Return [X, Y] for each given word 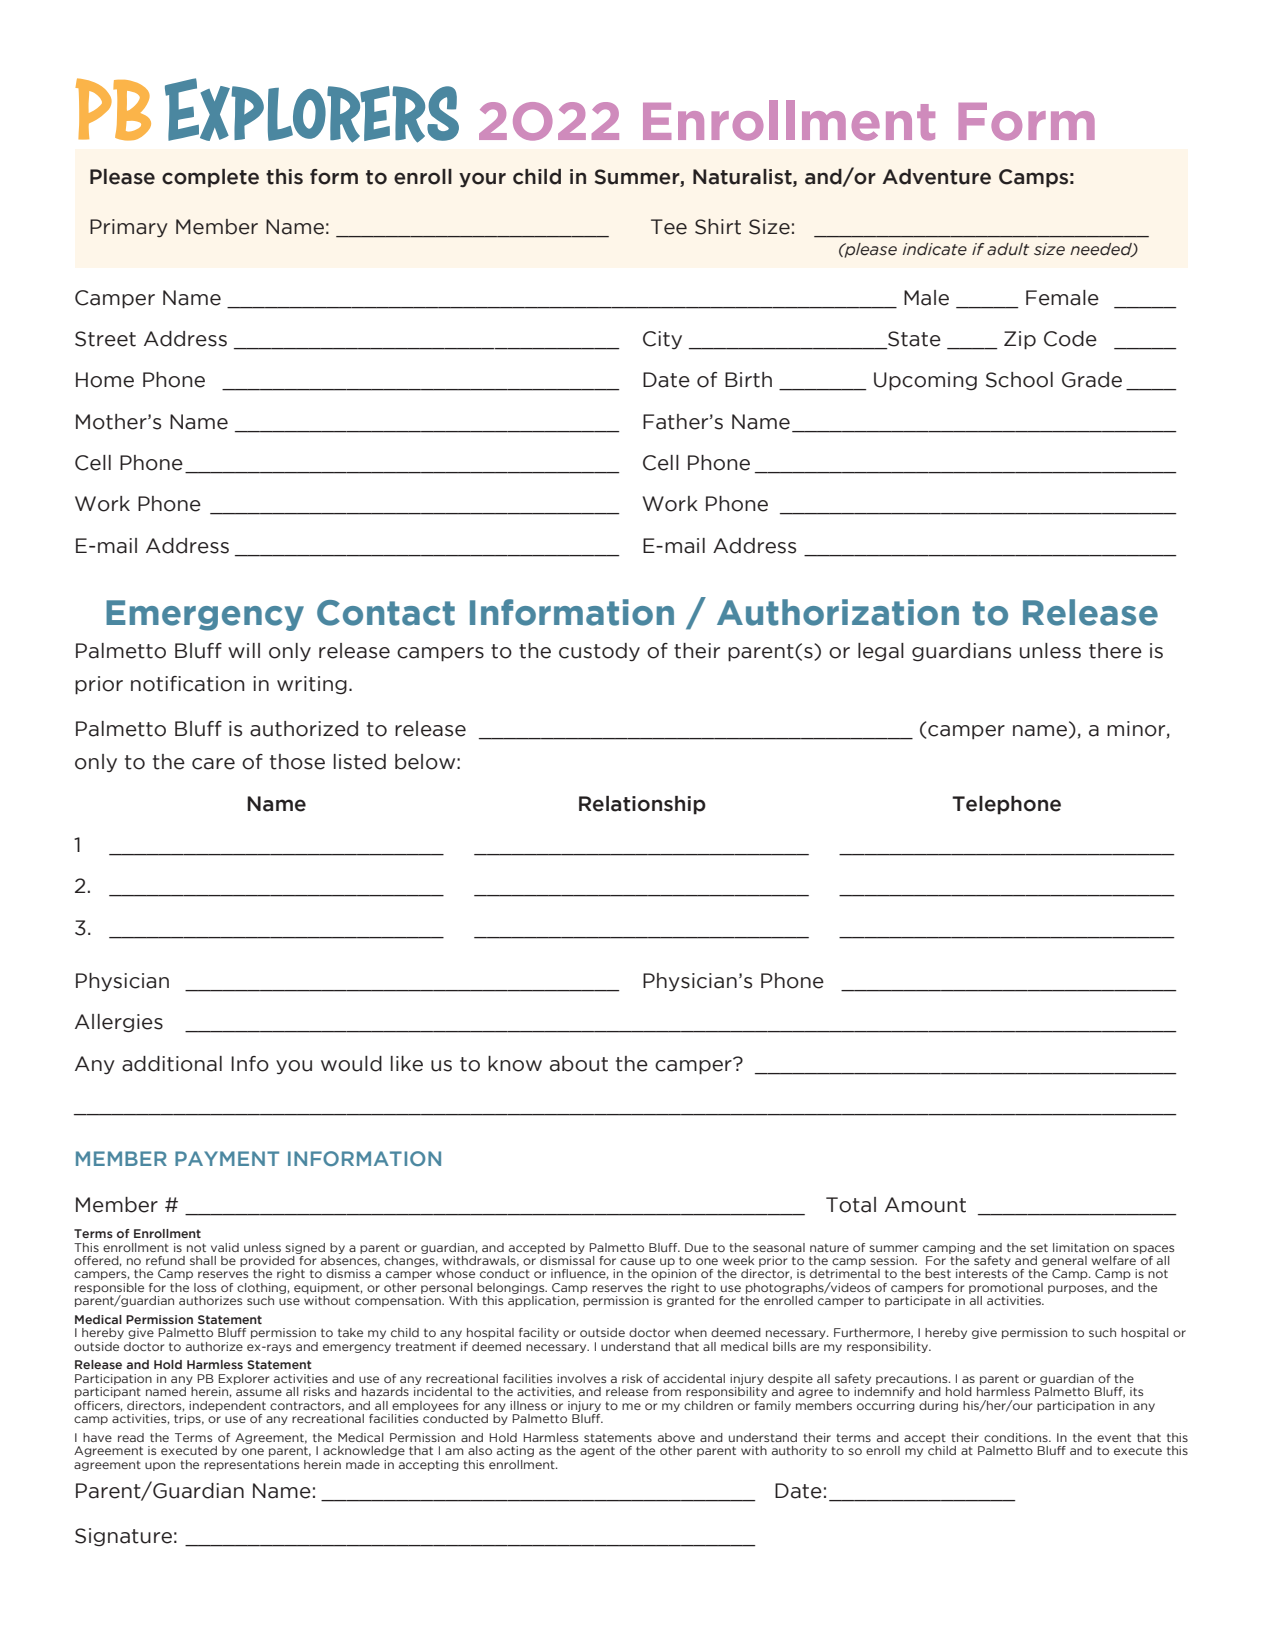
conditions [1017, 1437]
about [579, 1064]
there [1115, 651]
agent [597, 1451]
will [244, 650]
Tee [669, 227]
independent [227, 1406]
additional [172, 1064]
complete [210, 178]
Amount [925, 1205]
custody [599, 652]
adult [1008, 249]
